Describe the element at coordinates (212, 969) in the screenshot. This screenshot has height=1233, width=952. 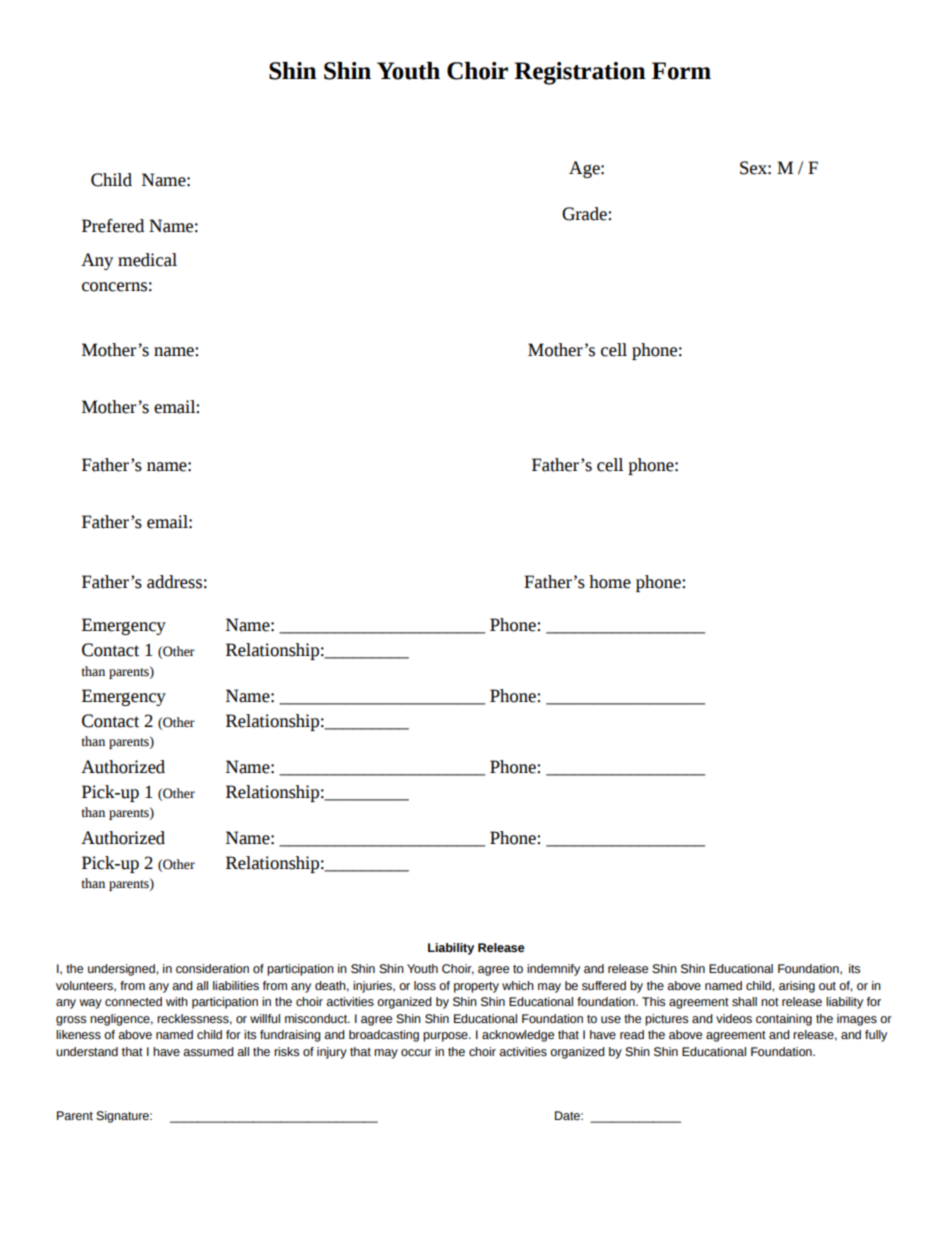
I see `consideration` at that location.
